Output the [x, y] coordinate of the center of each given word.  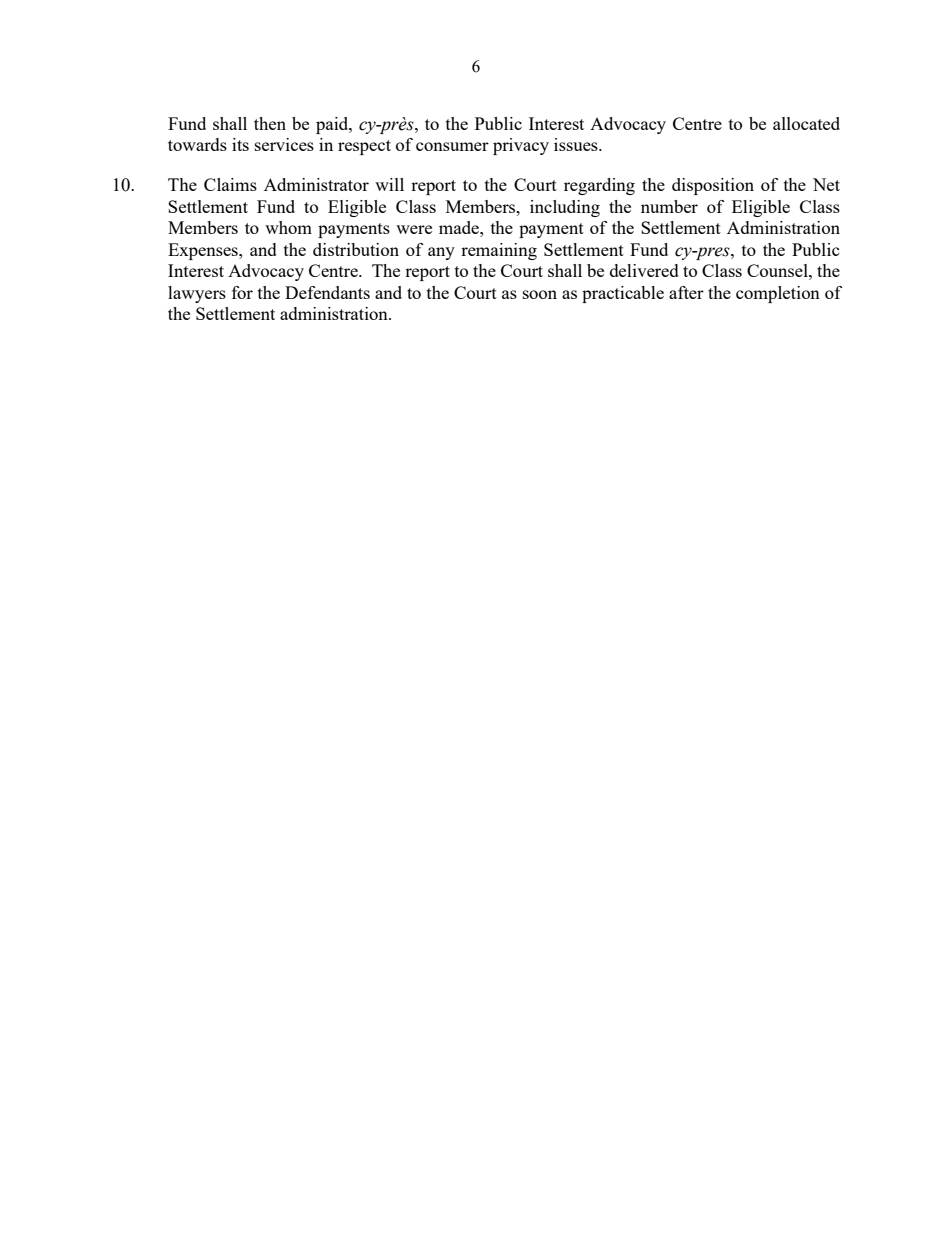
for [242, 292]
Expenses [204, 251]
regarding [599, 186]
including [565, 208]
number [669, 206]
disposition [713, 186]
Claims [230, 184]
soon [540, 294]
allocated [806, 123]
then [270, 123]
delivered [644, 270]
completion [778, 294]
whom [288, 227]
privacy [521, 146]
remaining [499, 251]
